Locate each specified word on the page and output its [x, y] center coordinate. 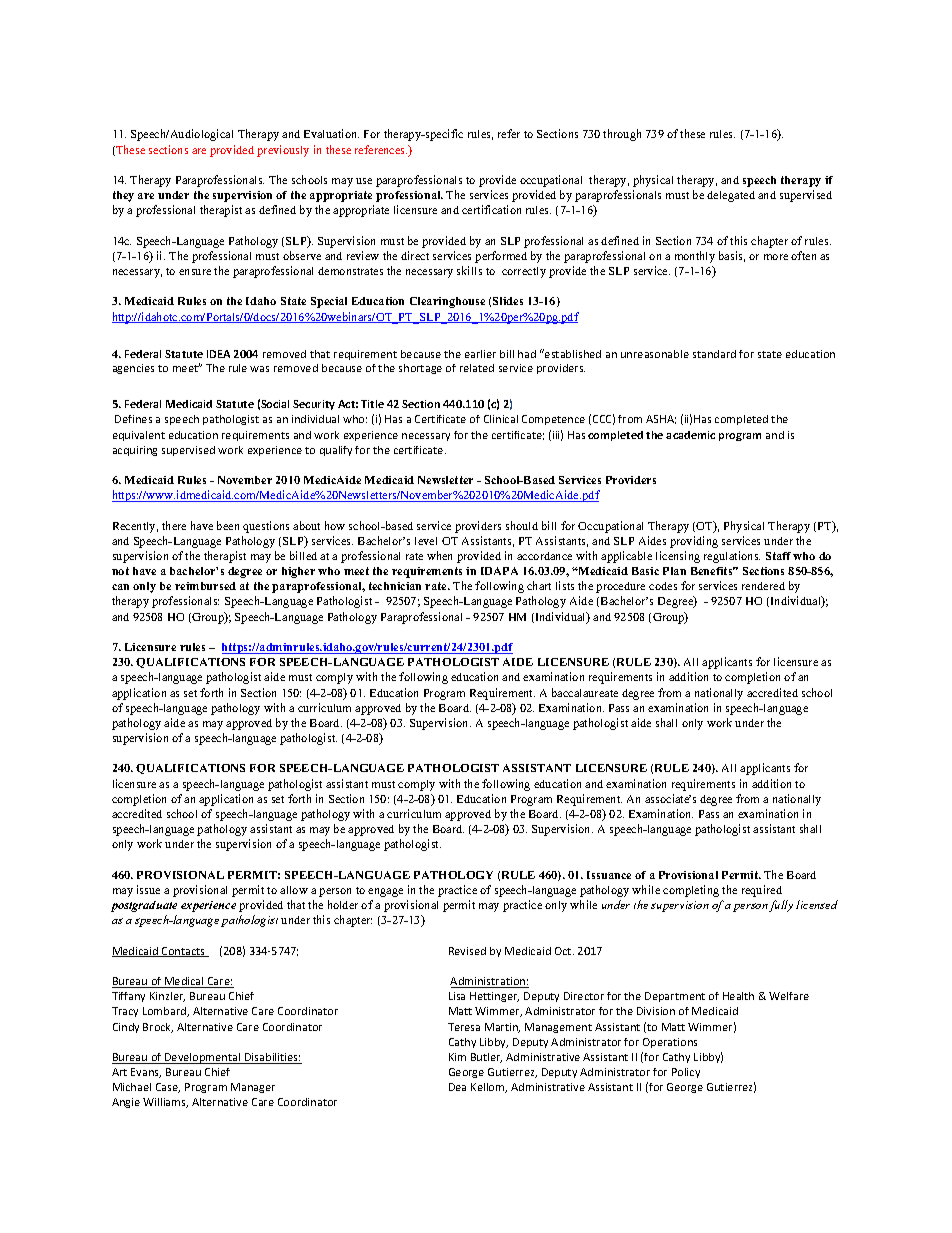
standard [714, 354]
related [477, 368]
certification [491, 209]
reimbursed [205, 586]
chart [539, 585]
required [762, 891]
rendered [763, 586]
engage [385, 892]
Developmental [203, 1058]
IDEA [218, 354]
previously [283, 151]
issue [148, 889]
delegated [731, 196]
